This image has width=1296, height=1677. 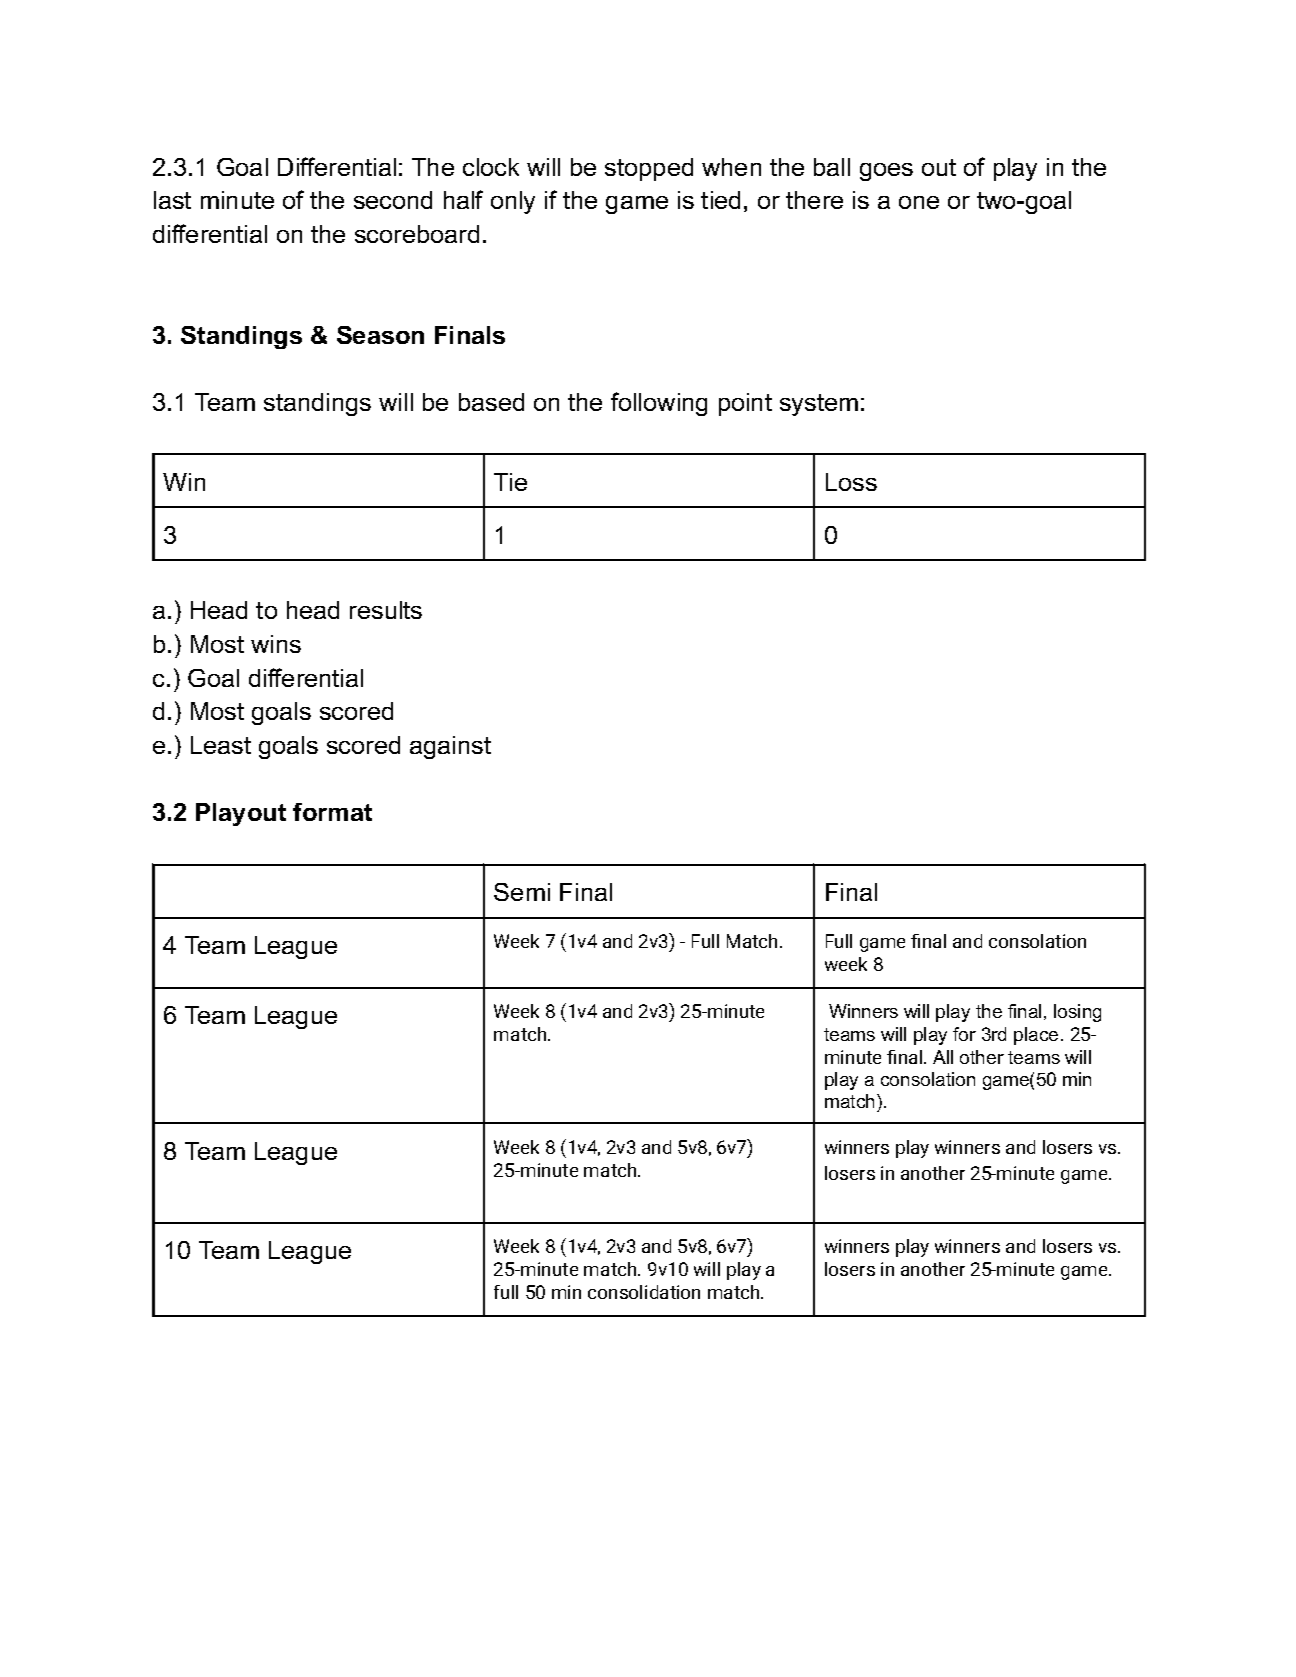 What do you see at coordinates (659, 404) in the image?
I see `following` at bounding box center [659, 404].
